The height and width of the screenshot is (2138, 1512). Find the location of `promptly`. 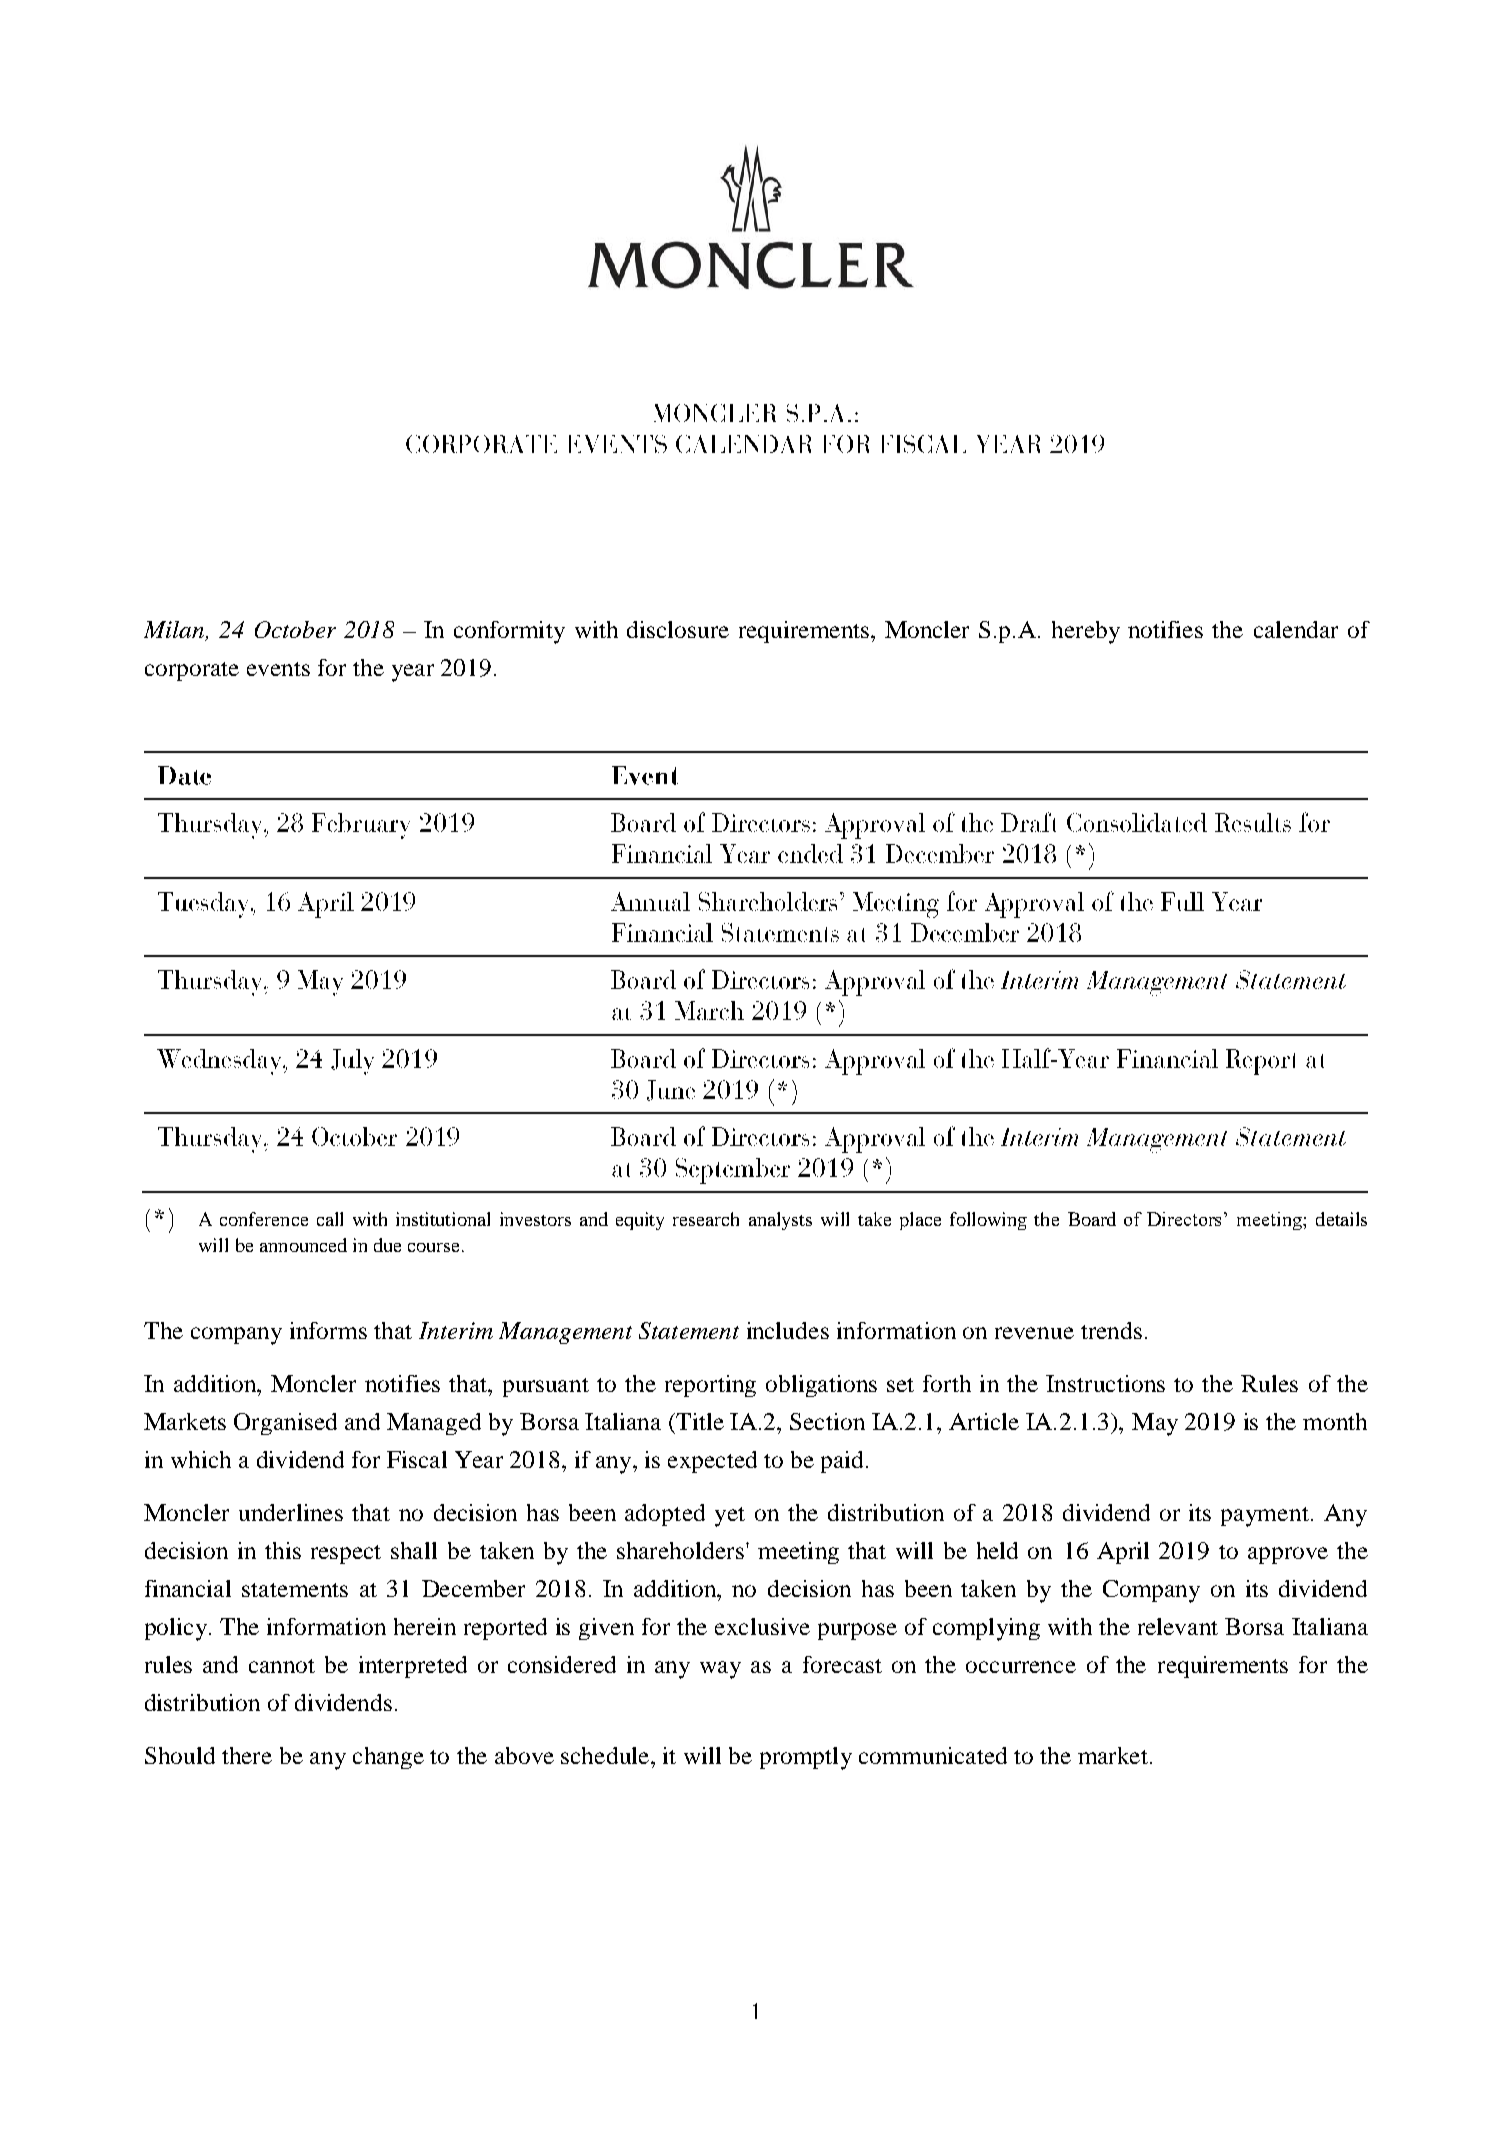

promptly is located at coordinates (806, 1758).
